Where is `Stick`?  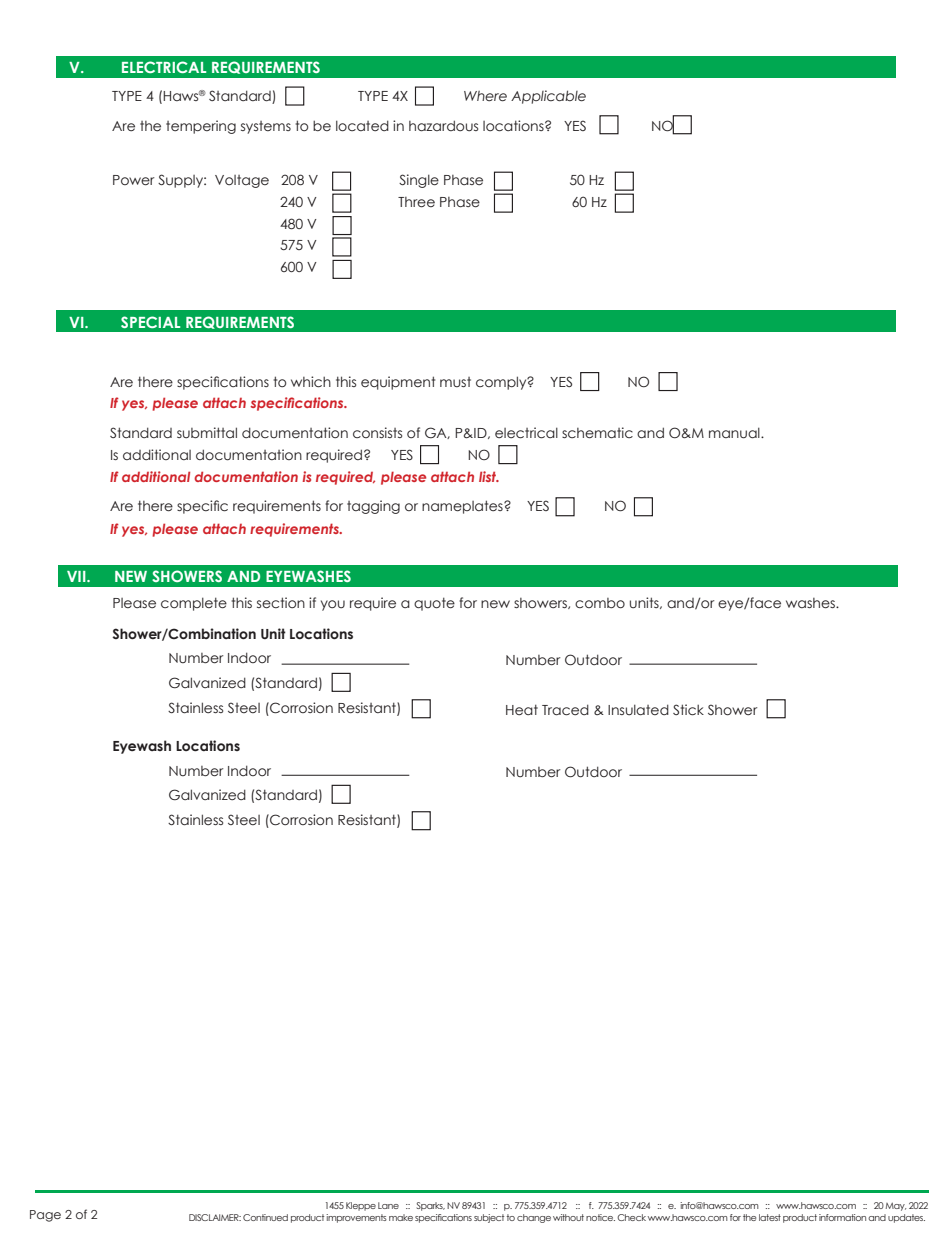
Stick is located at coordinates (688, 710).
